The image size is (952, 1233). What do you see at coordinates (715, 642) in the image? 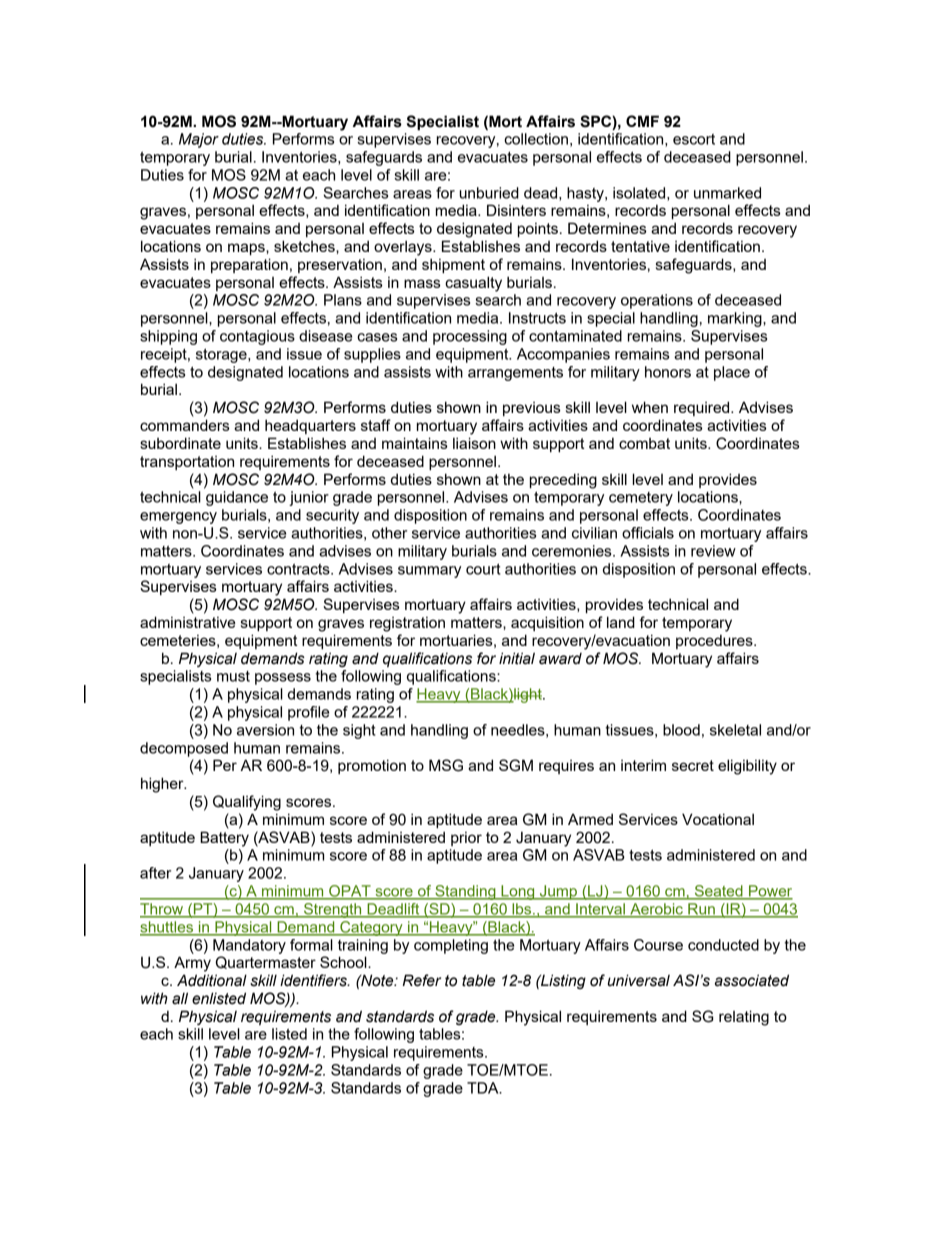
I see `procedures` at bounding box center [715, 642].
